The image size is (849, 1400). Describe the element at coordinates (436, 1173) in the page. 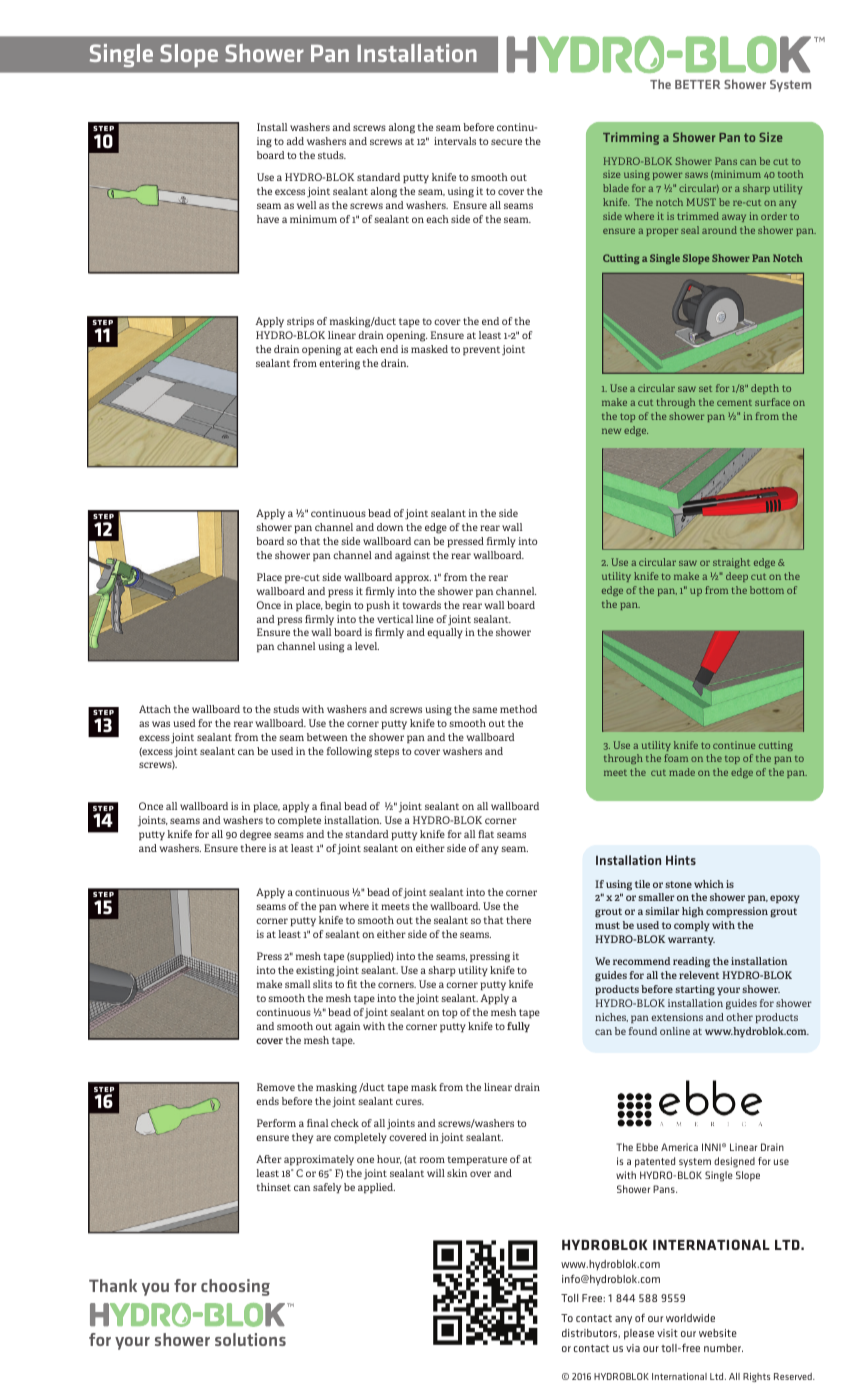

I see `will` at that location.
